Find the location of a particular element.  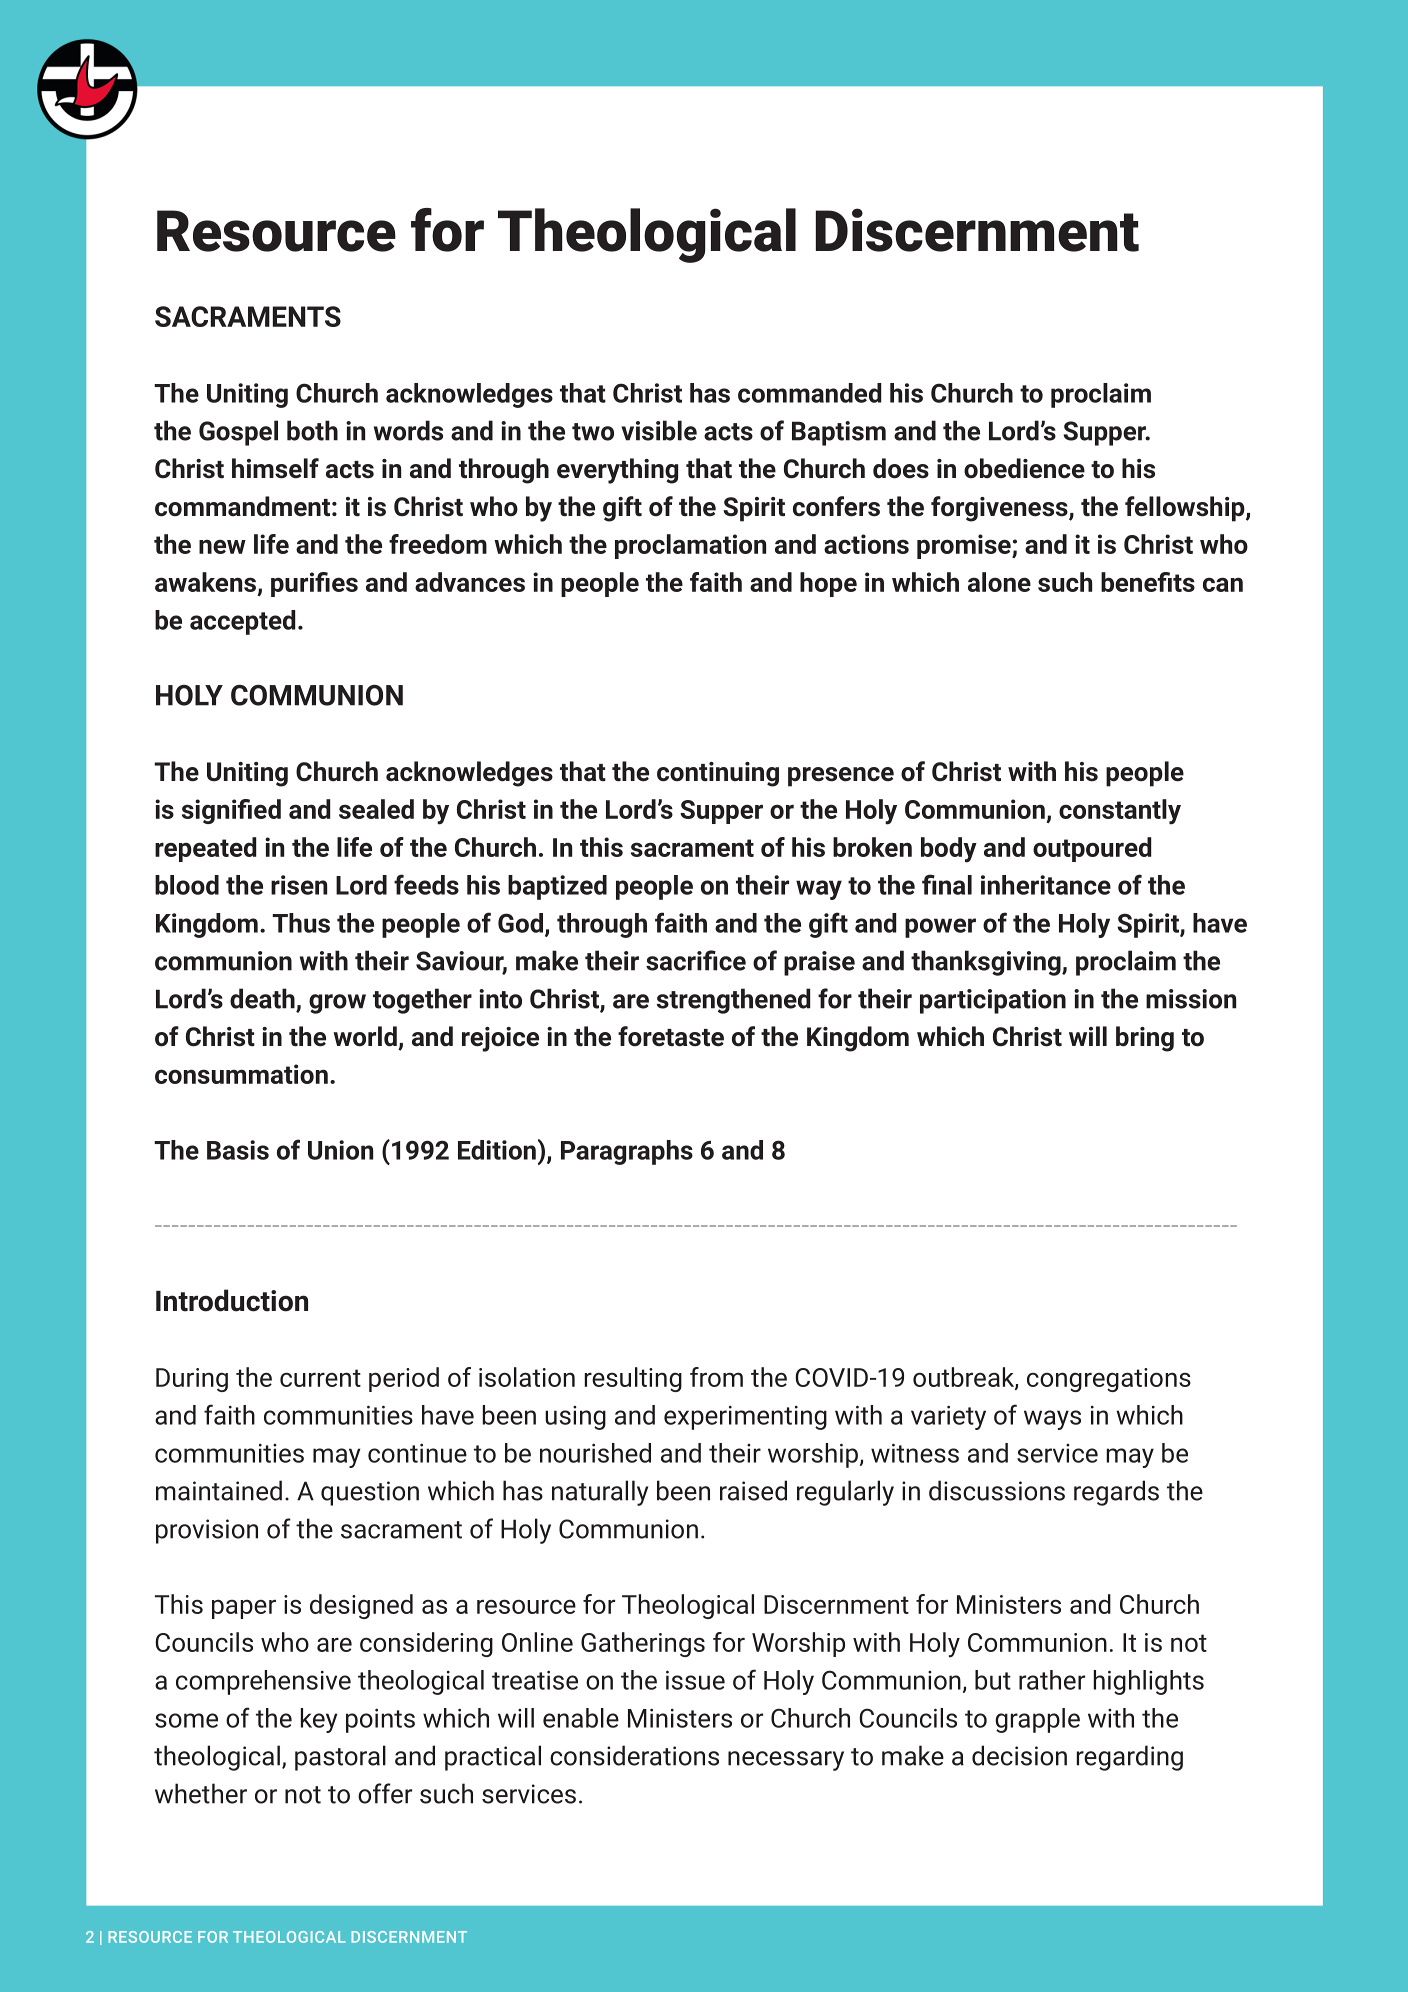

obedience is located at coordinates (1024, 468).
